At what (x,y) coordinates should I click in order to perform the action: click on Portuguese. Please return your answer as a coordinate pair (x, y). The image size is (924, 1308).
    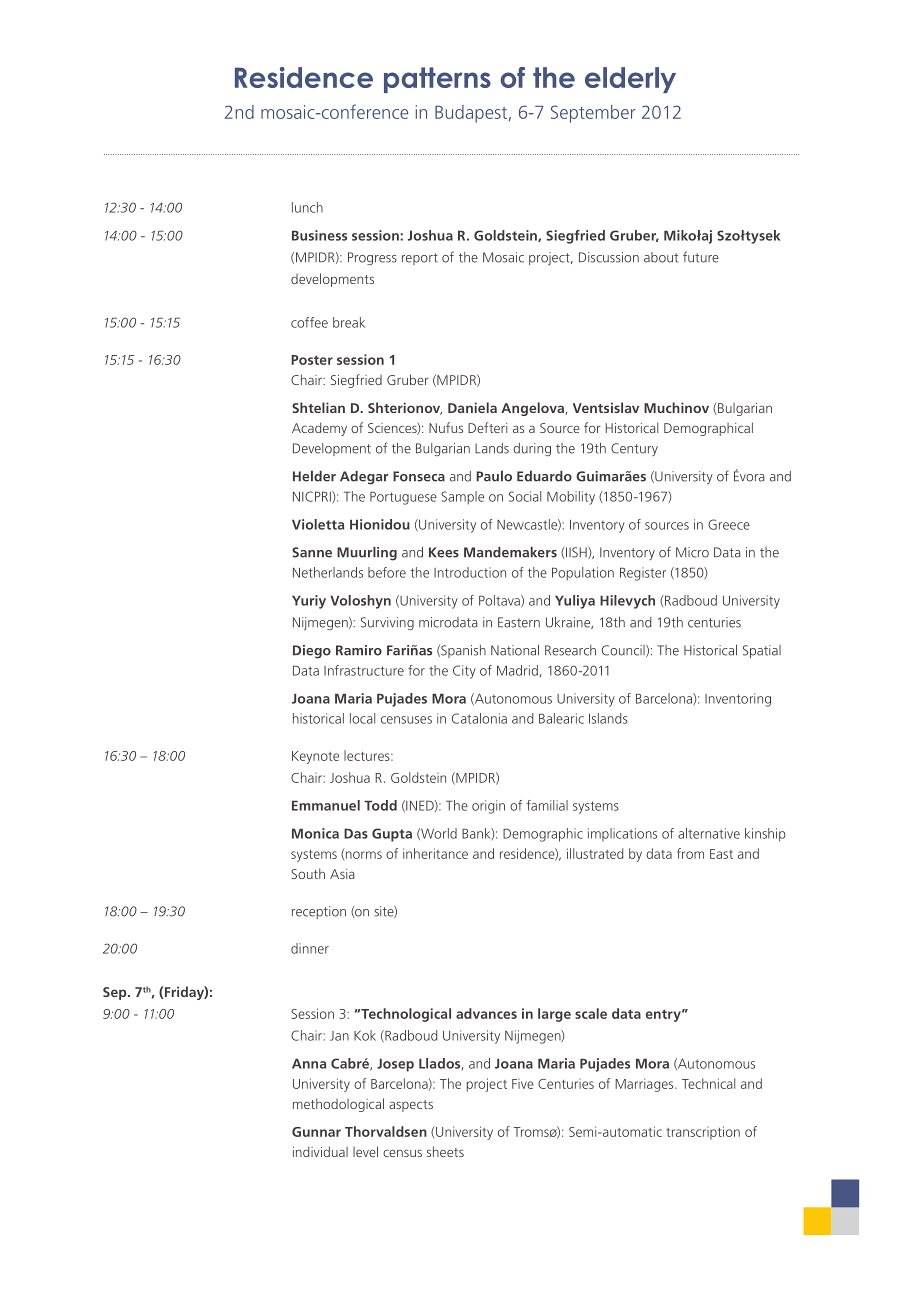
    Looking at the image, I should click on (403, 498).
